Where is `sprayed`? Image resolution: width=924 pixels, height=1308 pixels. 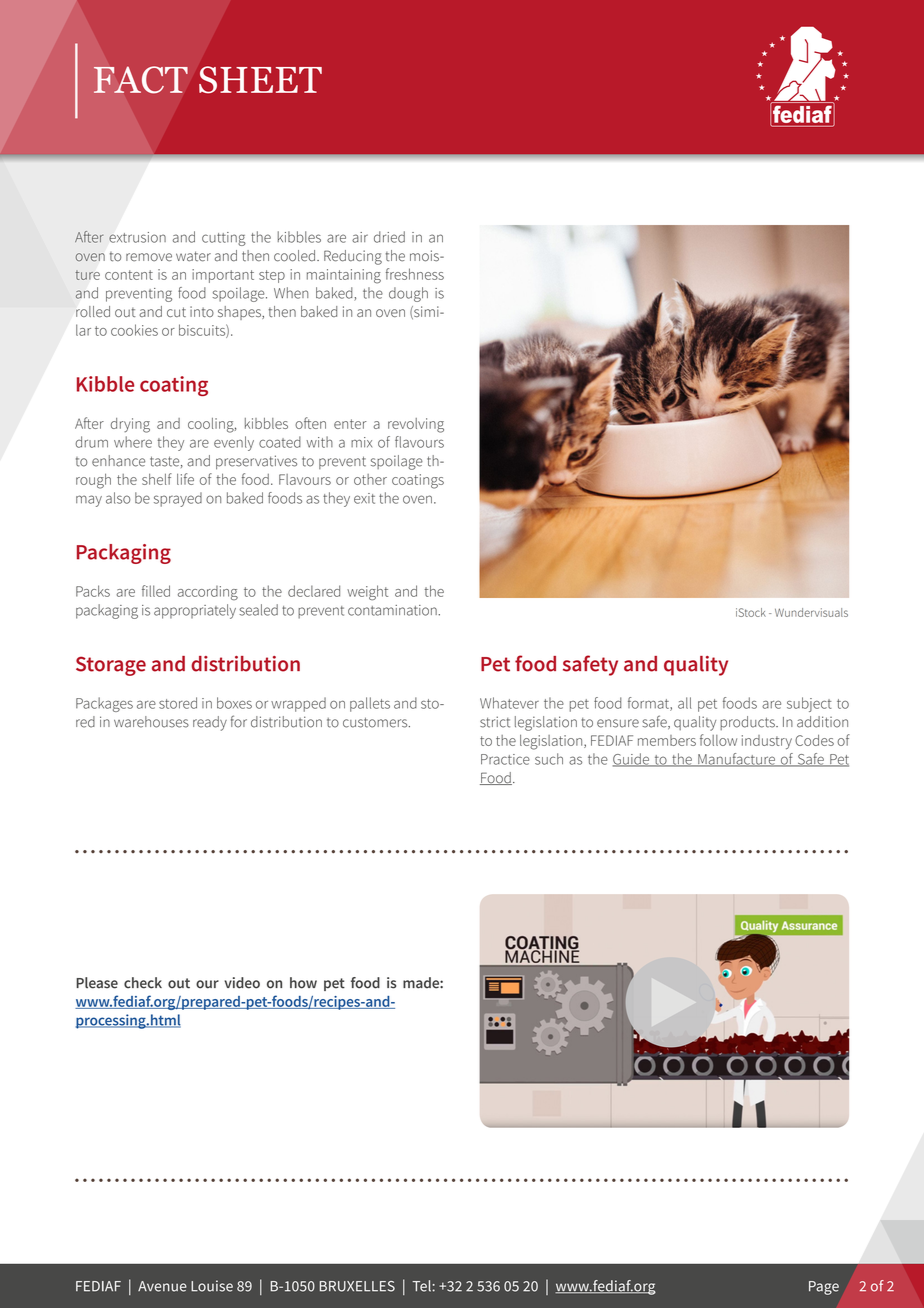 sprayed is located at coordinates (178, 499).
